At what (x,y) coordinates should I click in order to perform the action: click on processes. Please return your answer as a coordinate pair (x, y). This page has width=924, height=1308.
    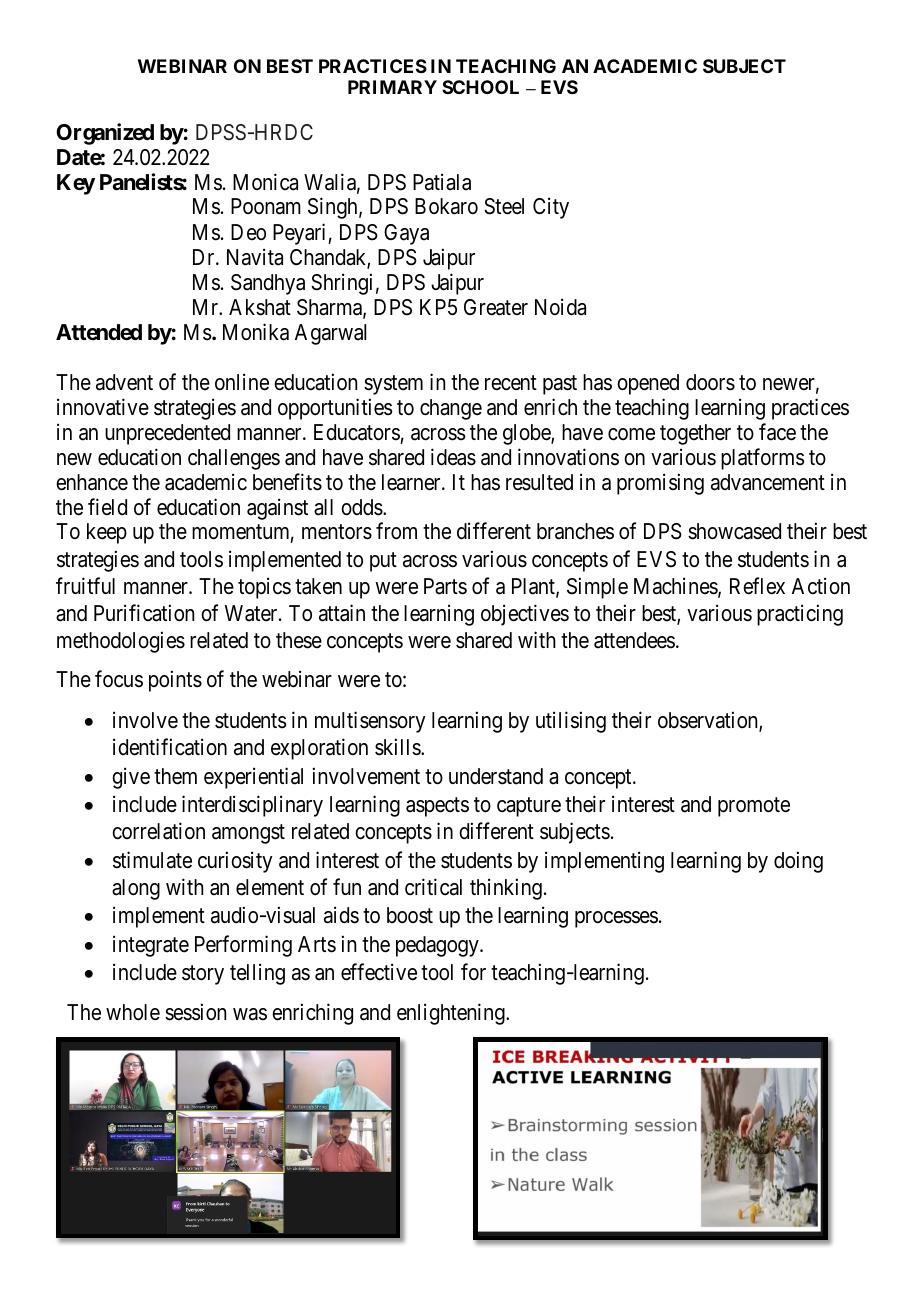
    Looking at the image, I should click on (616, 919).
